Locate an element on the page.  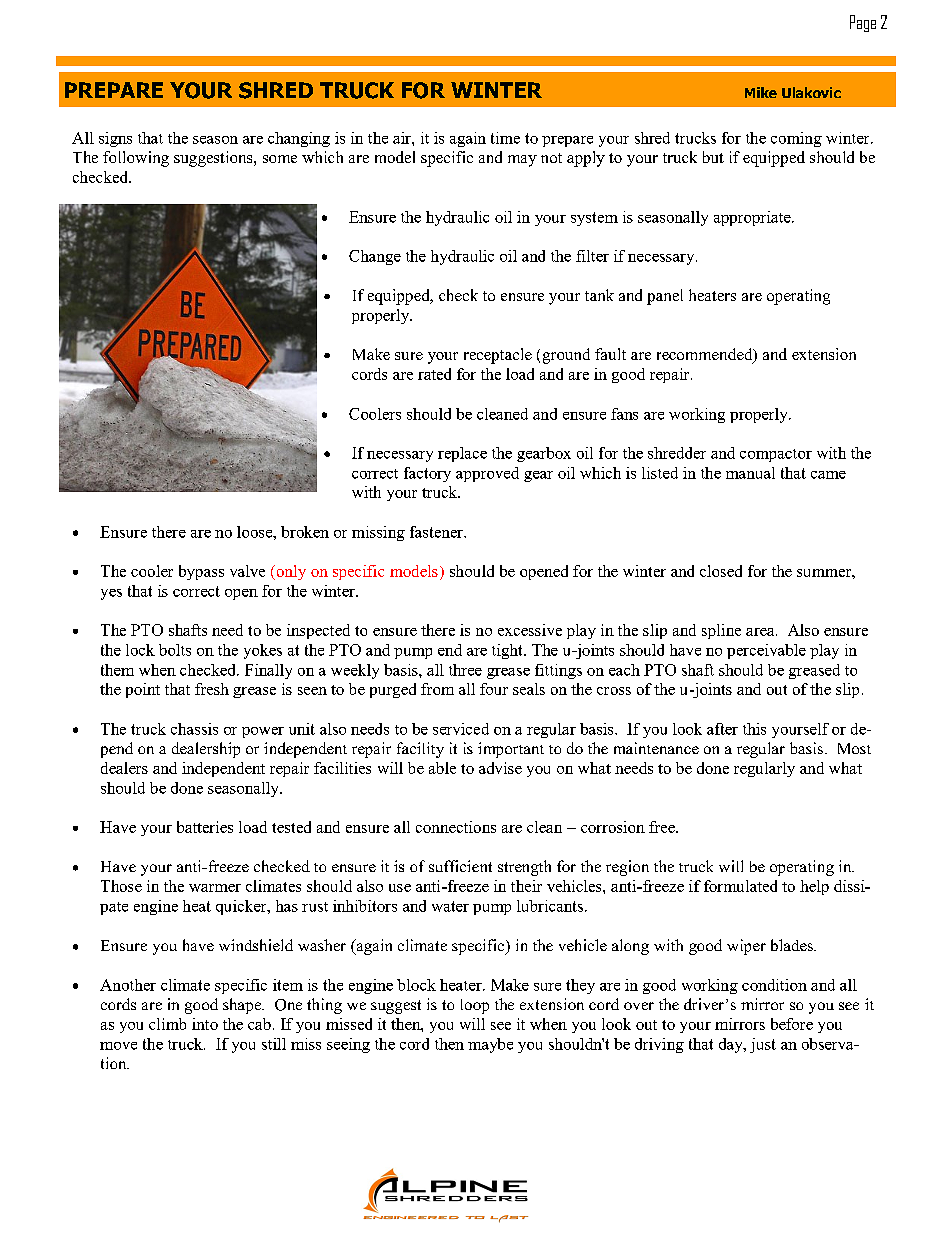
into is located at coordinates (205, 1024).
